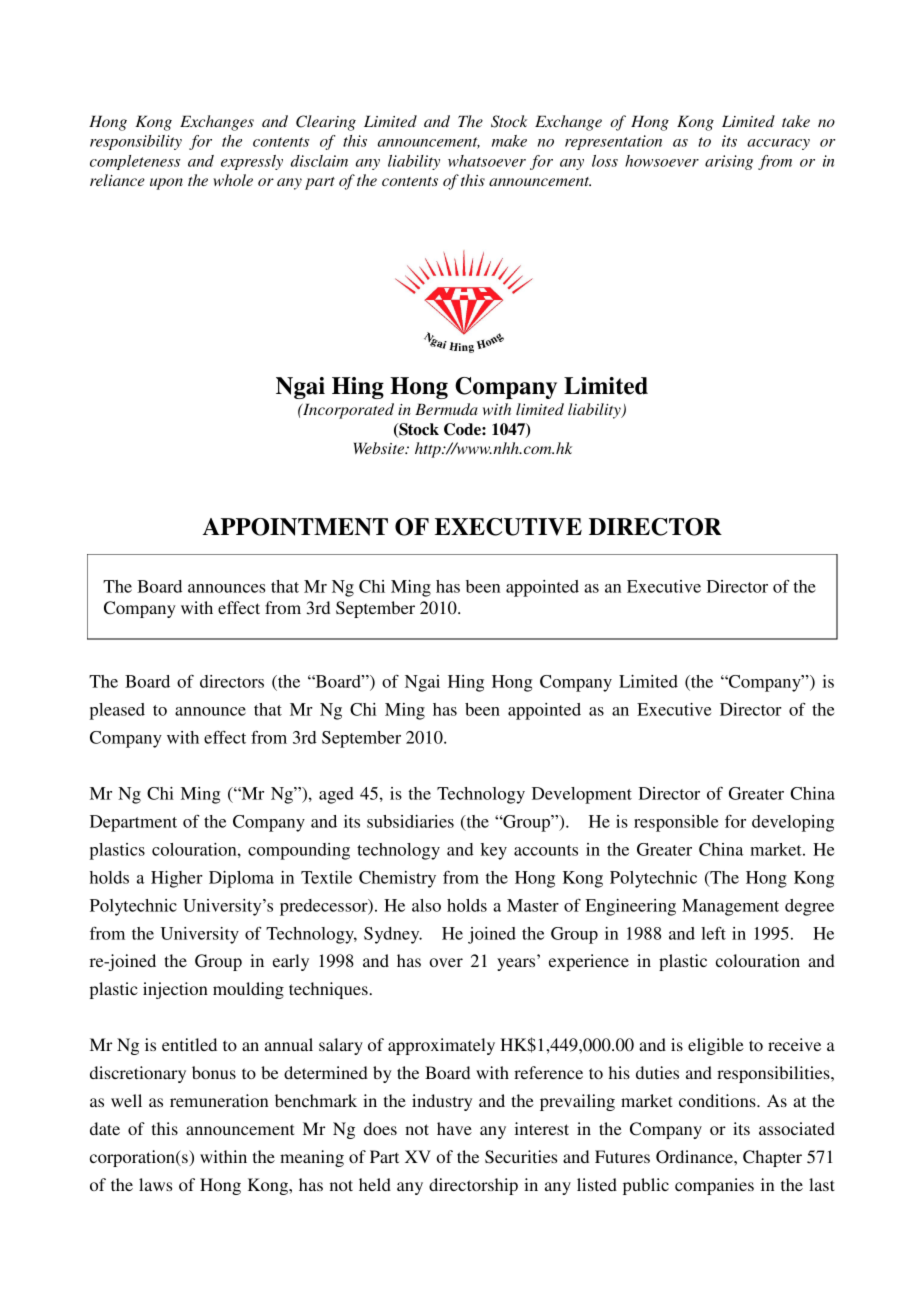  Describe the element at coordinates (166, 184) in the screenshot. I see `upon` at that location.
